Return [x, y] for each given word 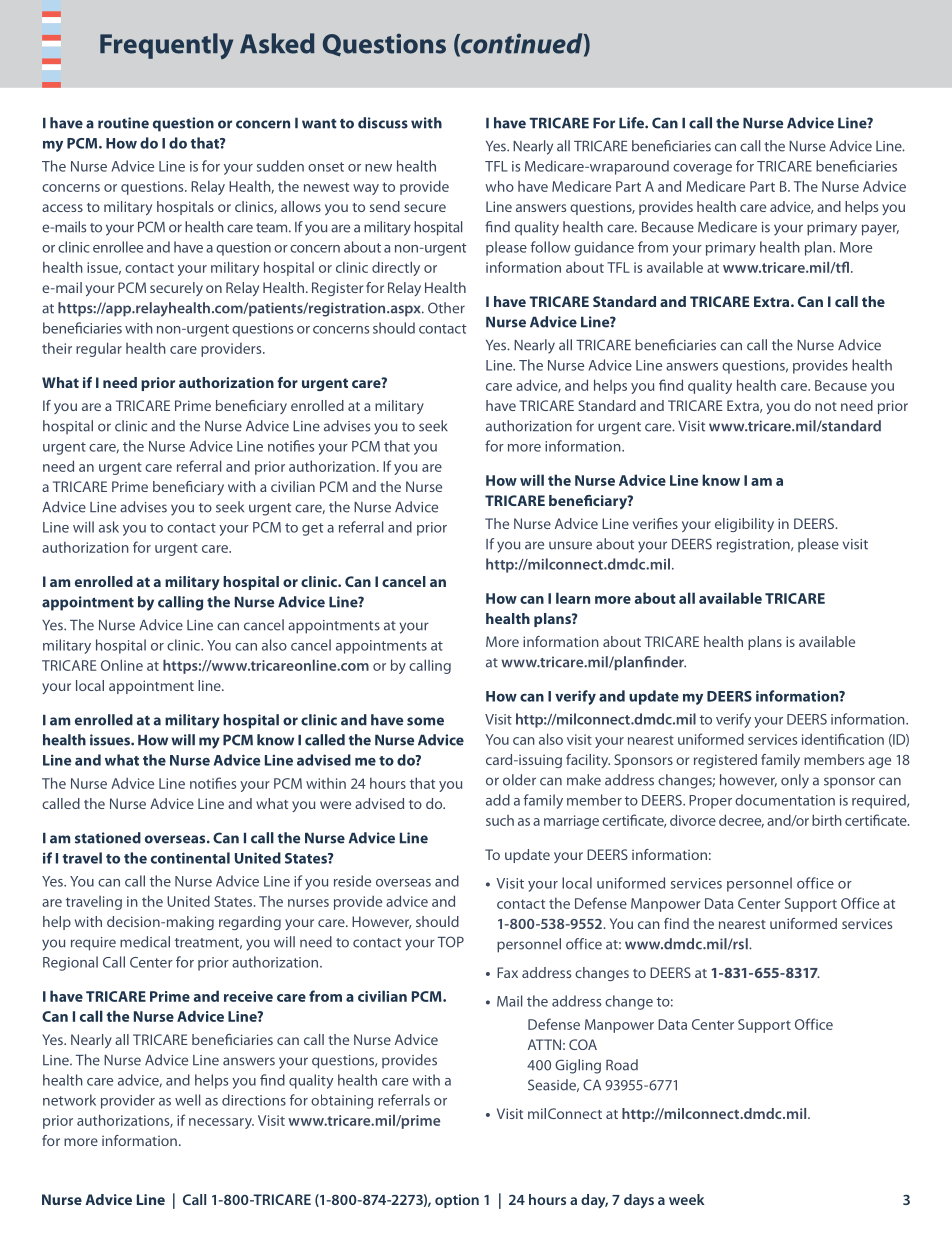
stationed [108, 838]
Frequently [166, 46]
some [425, 721]
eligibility [744, 525]
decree [741, 821]
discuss [383, 123]
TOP [451, 942]
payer [880, 230]
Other [446, 308]
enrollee [118, 247]
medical [145, 942]
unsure [570, 545]
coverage [702, 169]
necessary [221, 1123]
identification [843, 739]
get [312, 529]
